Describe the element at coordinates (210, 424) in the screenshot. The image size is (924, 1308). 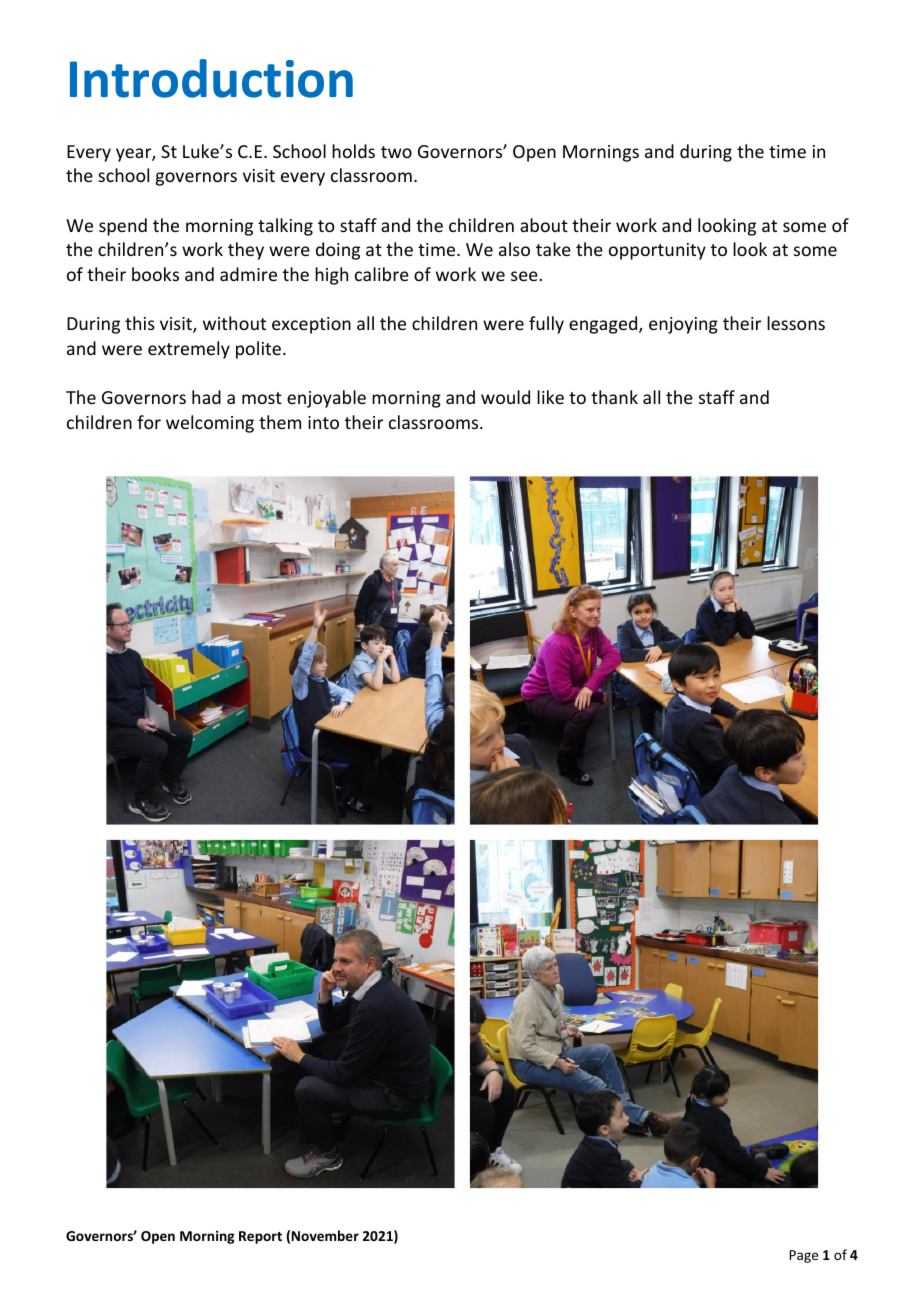
I see `welcoming` at that location.
